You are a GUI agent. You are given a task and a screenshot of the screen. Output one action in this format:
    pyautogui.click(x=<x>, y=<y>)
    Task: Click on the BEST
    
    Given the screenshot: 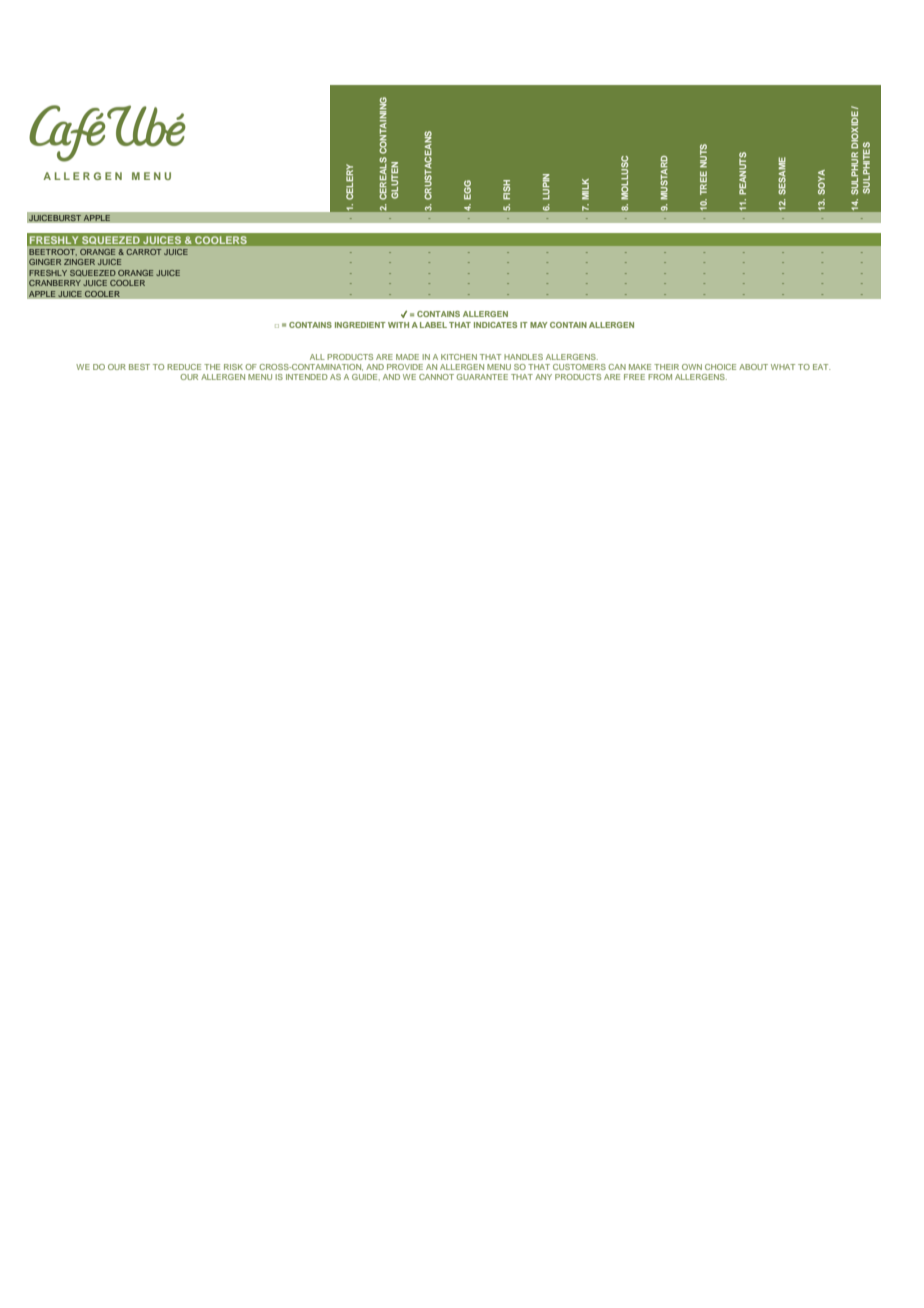 What is the action you would take?
    pyautogui.click(x=139, y=367)
